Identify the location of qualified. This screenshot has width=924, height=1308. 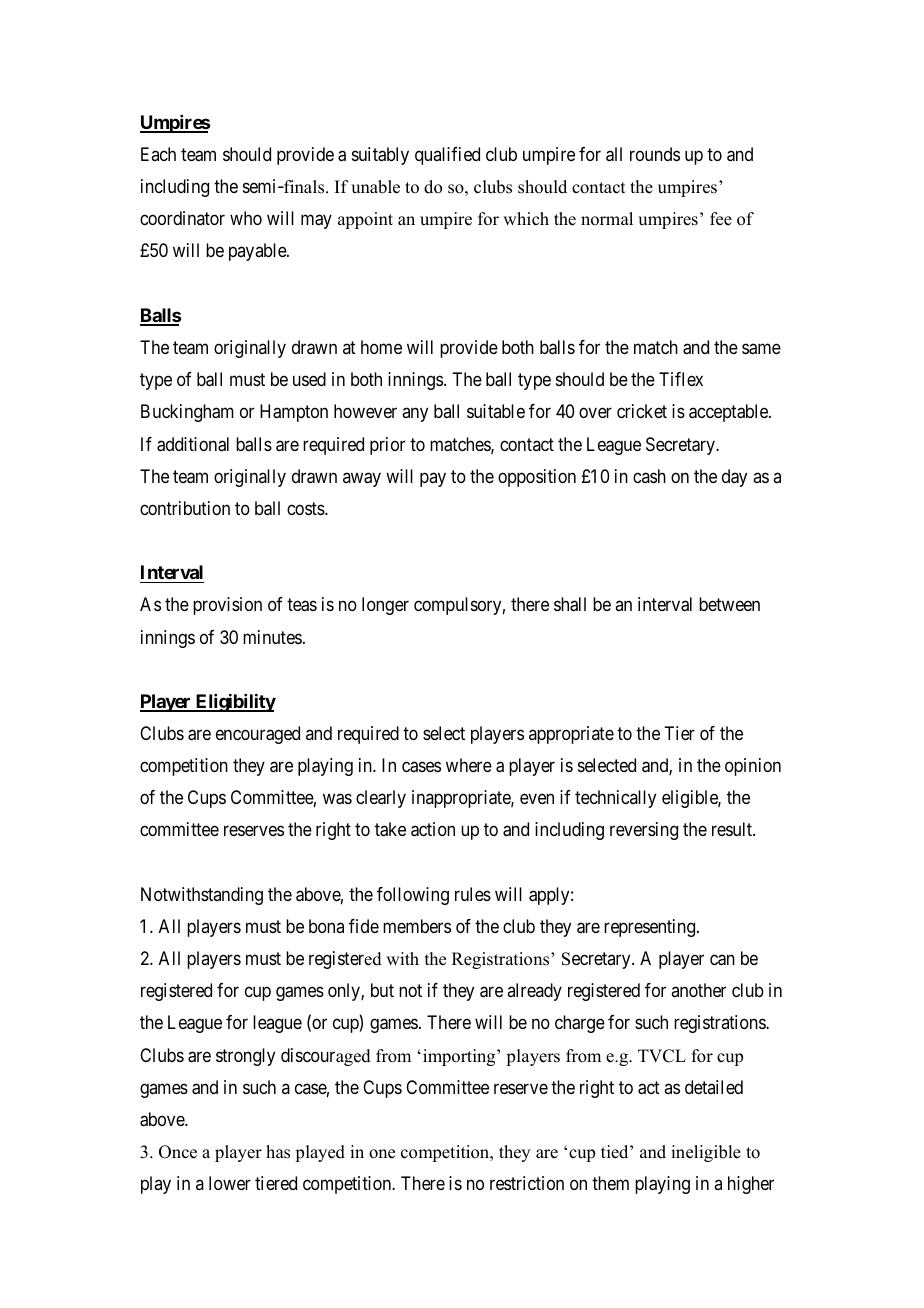
(447, 156).
